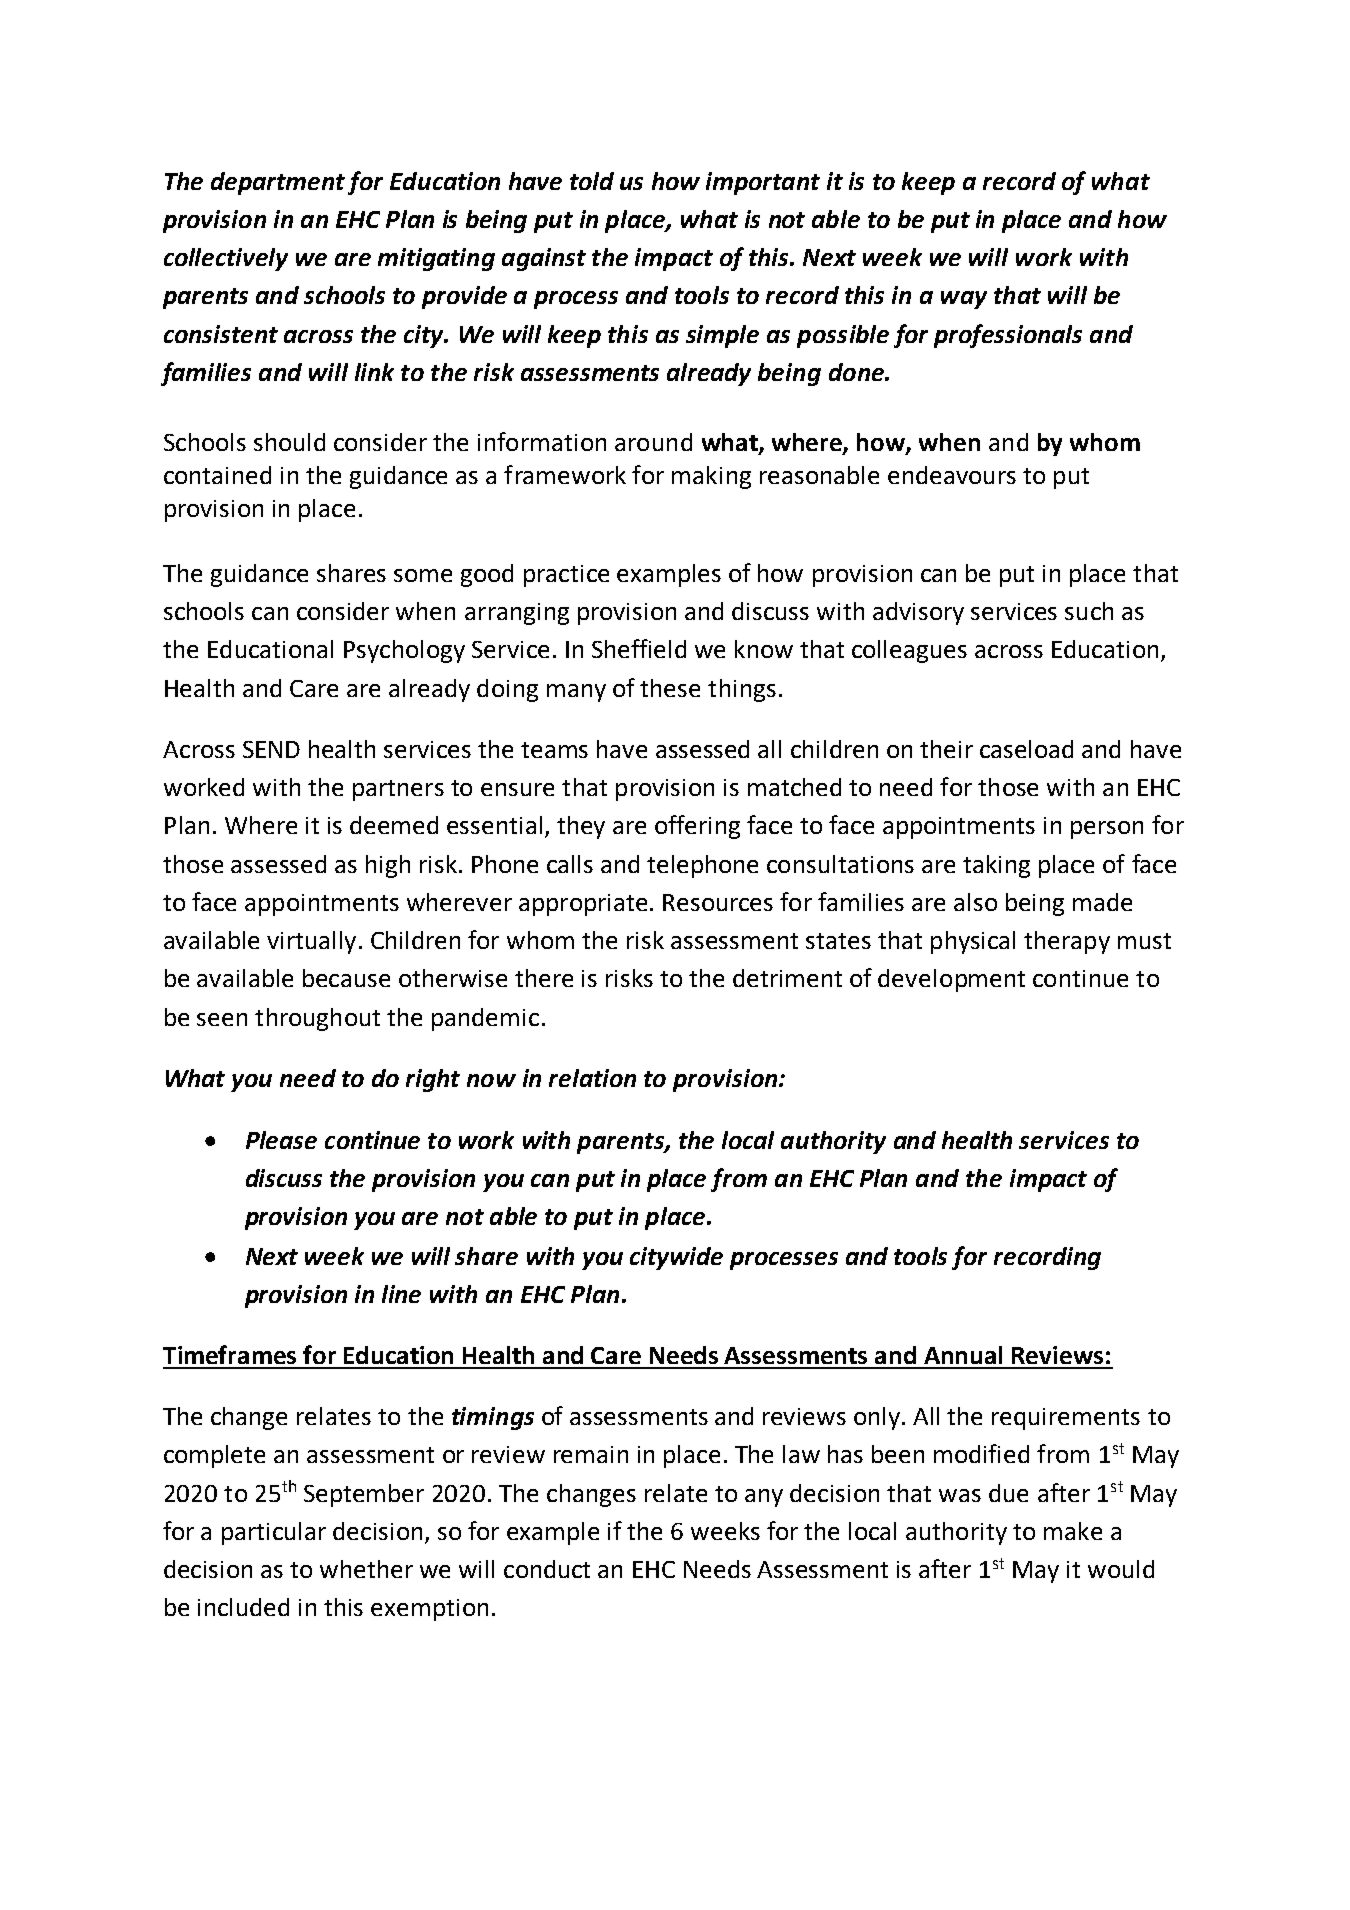  Describe the element at coordinates (670, 688) in the screenshot. I see `these` at that location.
